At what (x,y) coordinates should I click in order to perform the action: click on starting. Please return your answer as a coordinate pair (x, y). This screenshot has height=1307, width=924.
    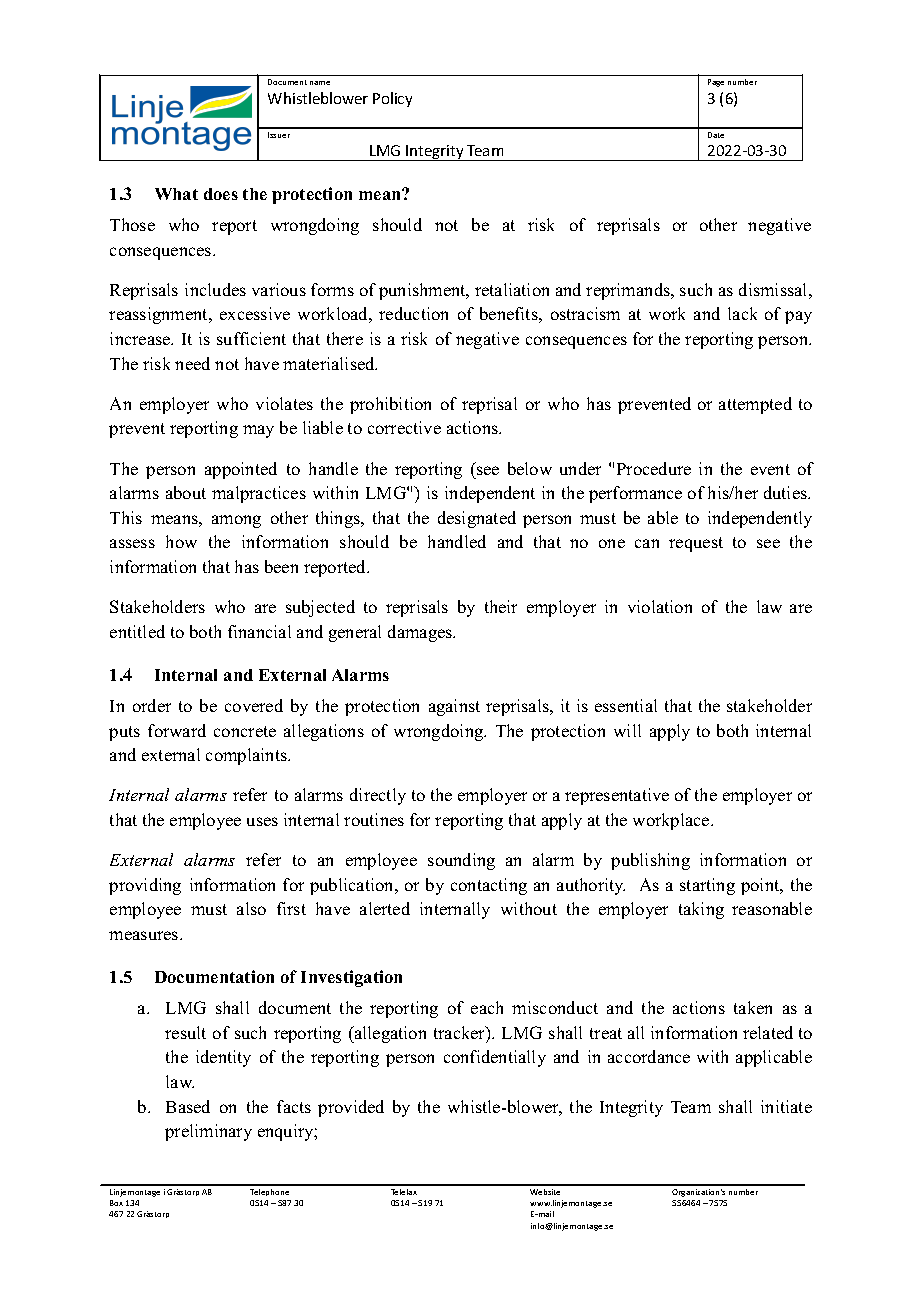
    Looking at the image, I should click on (707, 886).
